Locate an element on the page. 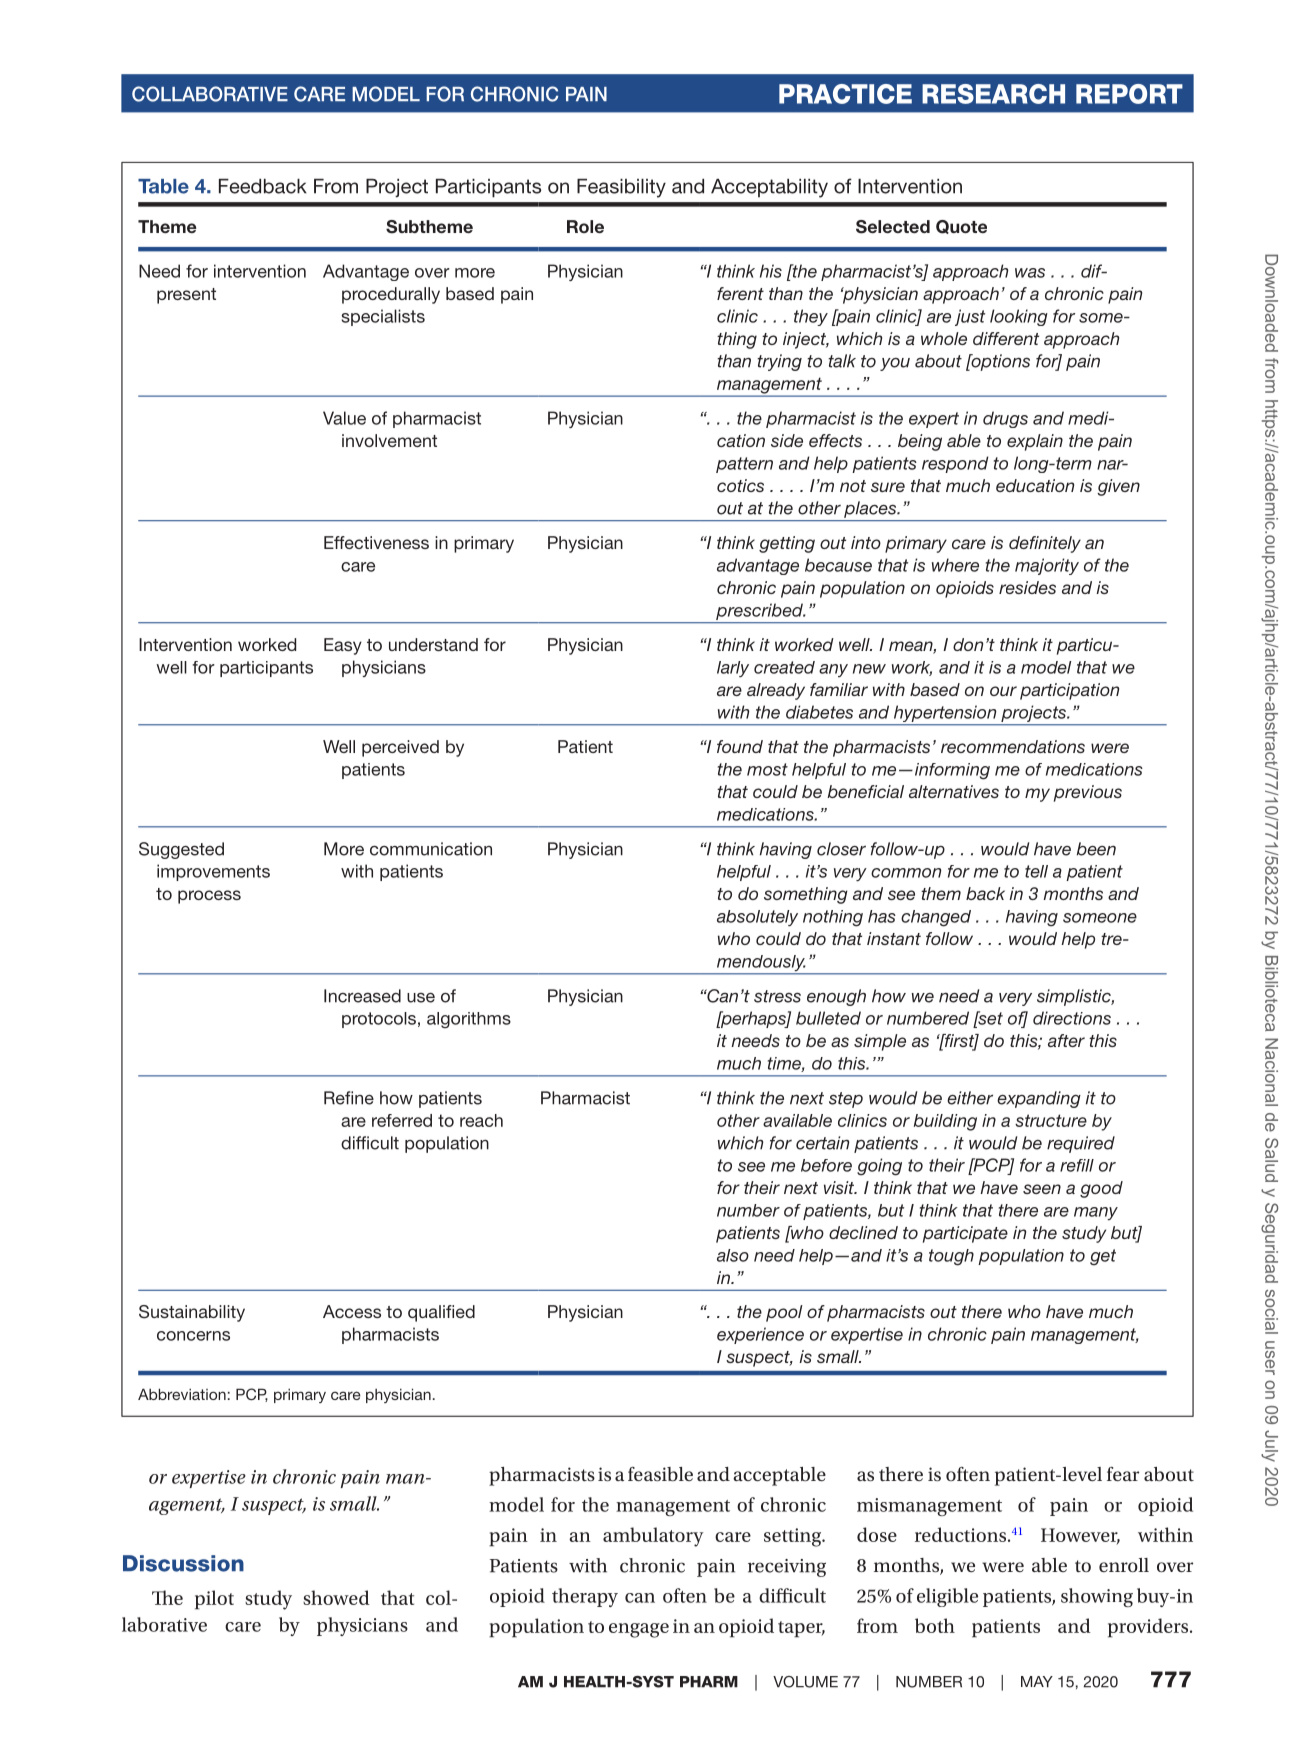  RESEARCH is located at coordinates (993, 94).
